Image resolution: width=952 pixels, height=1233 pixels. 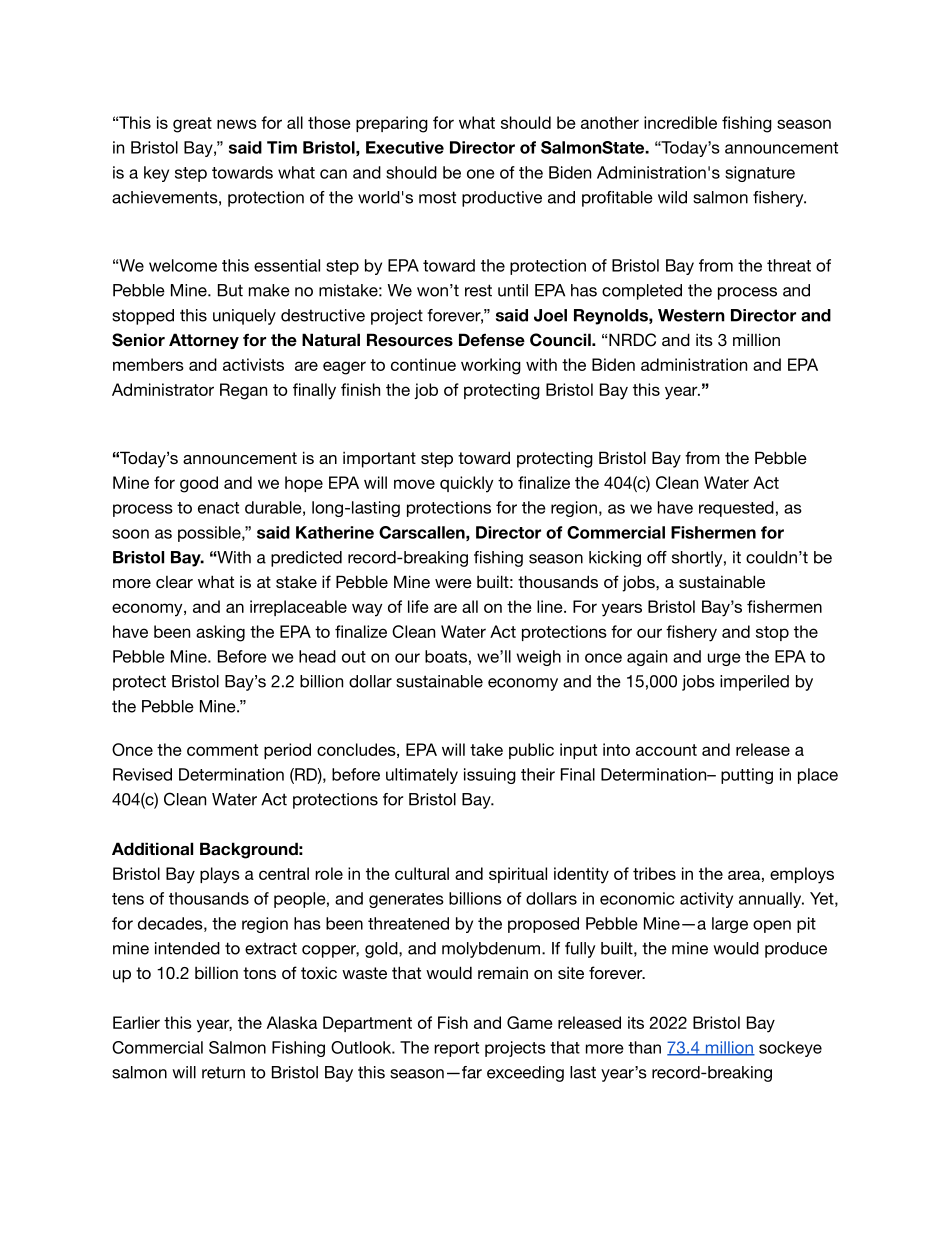 What do you see at coordinates (152, 849) in the page?
I see `Additional` at bounding box center [152, 849].
